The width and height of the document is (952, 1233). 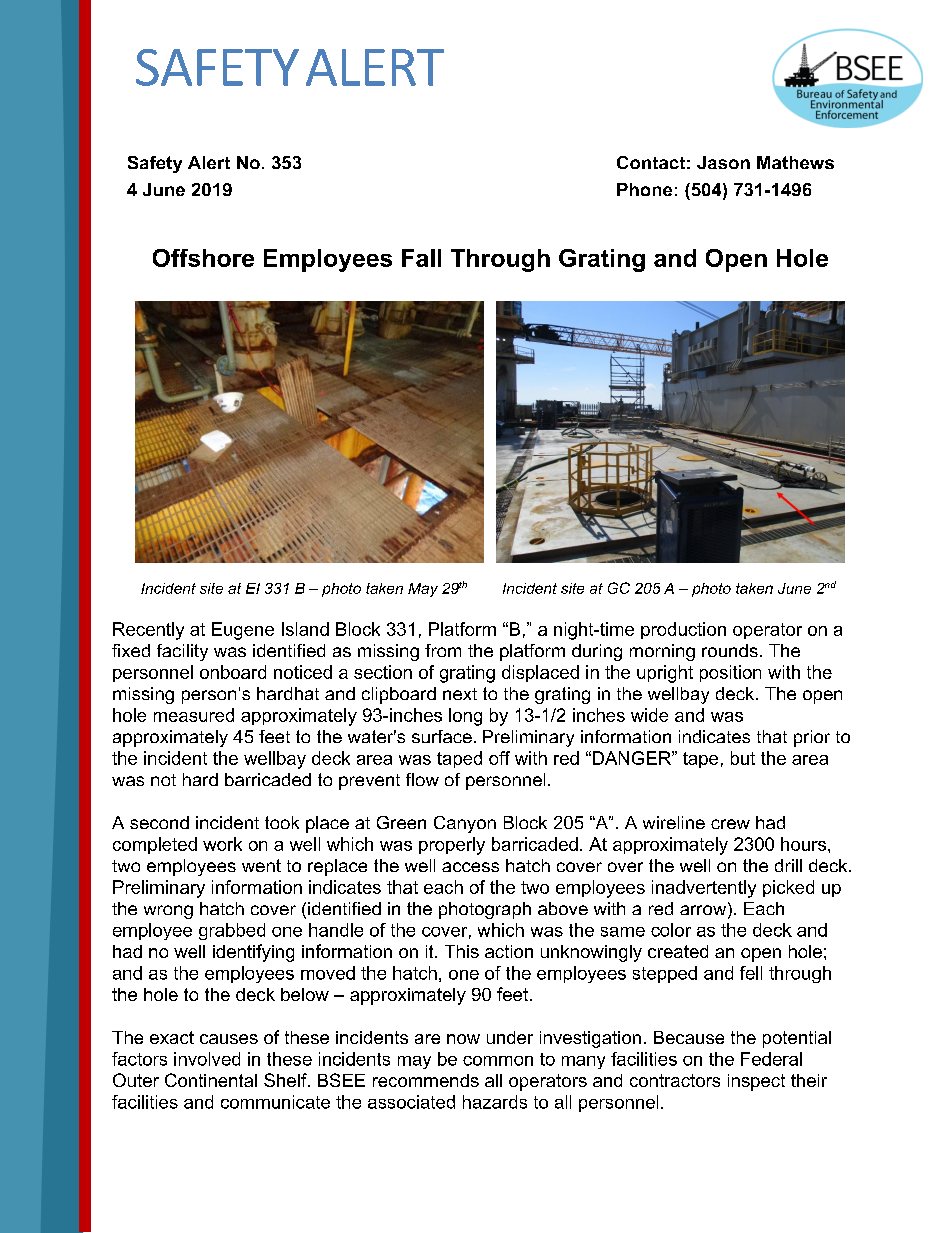 I want to click on rounds, so click(x=730, y=650).
